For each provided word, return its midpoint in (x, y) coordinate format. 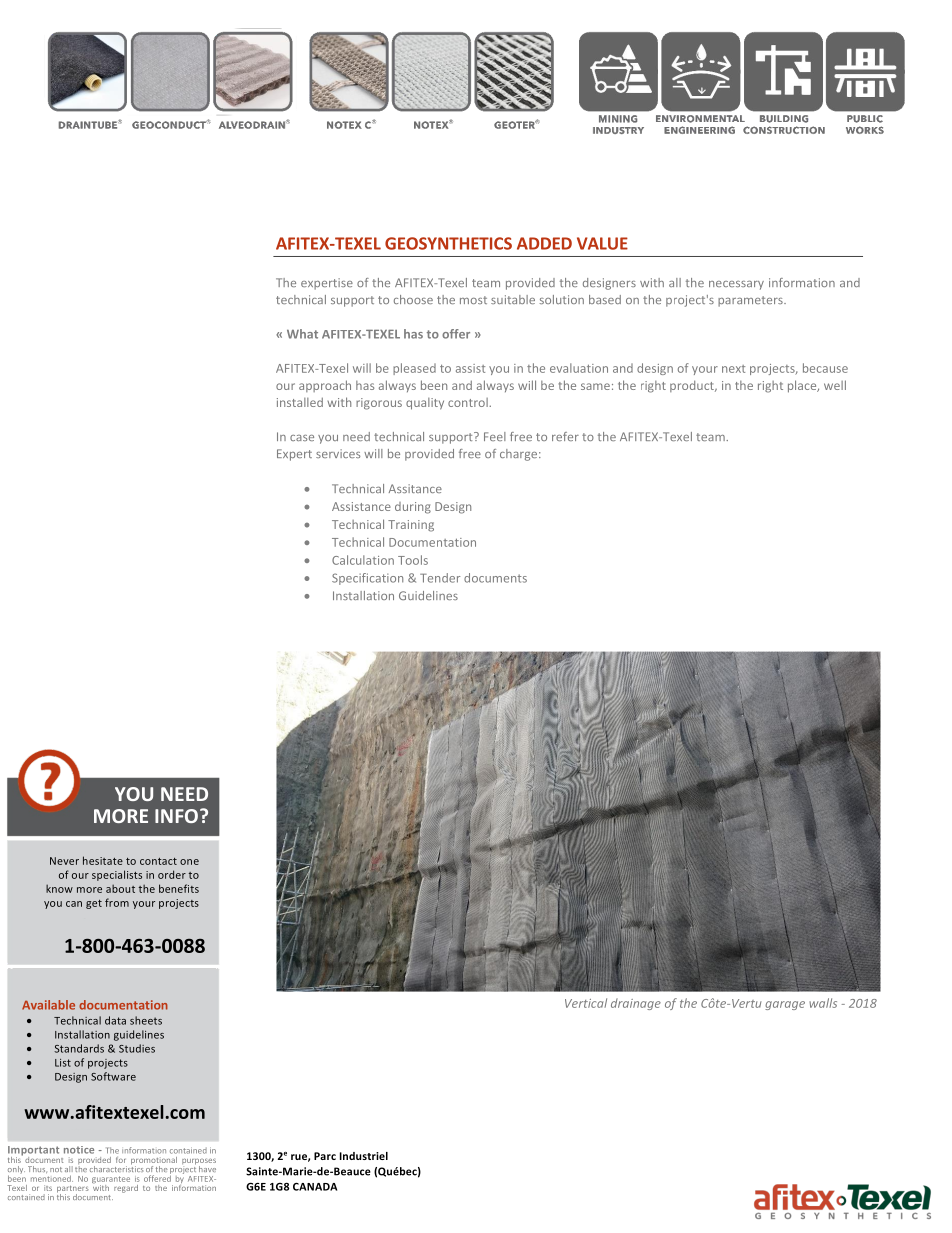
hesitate (103, 860)
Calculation (363, 560)
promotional (154, 1162)
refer (565, 436)
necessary (736, 285)
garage (785, 1005)
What (302, 334)
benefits (179, 888)
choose (413, 299)
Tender (440, 578)
